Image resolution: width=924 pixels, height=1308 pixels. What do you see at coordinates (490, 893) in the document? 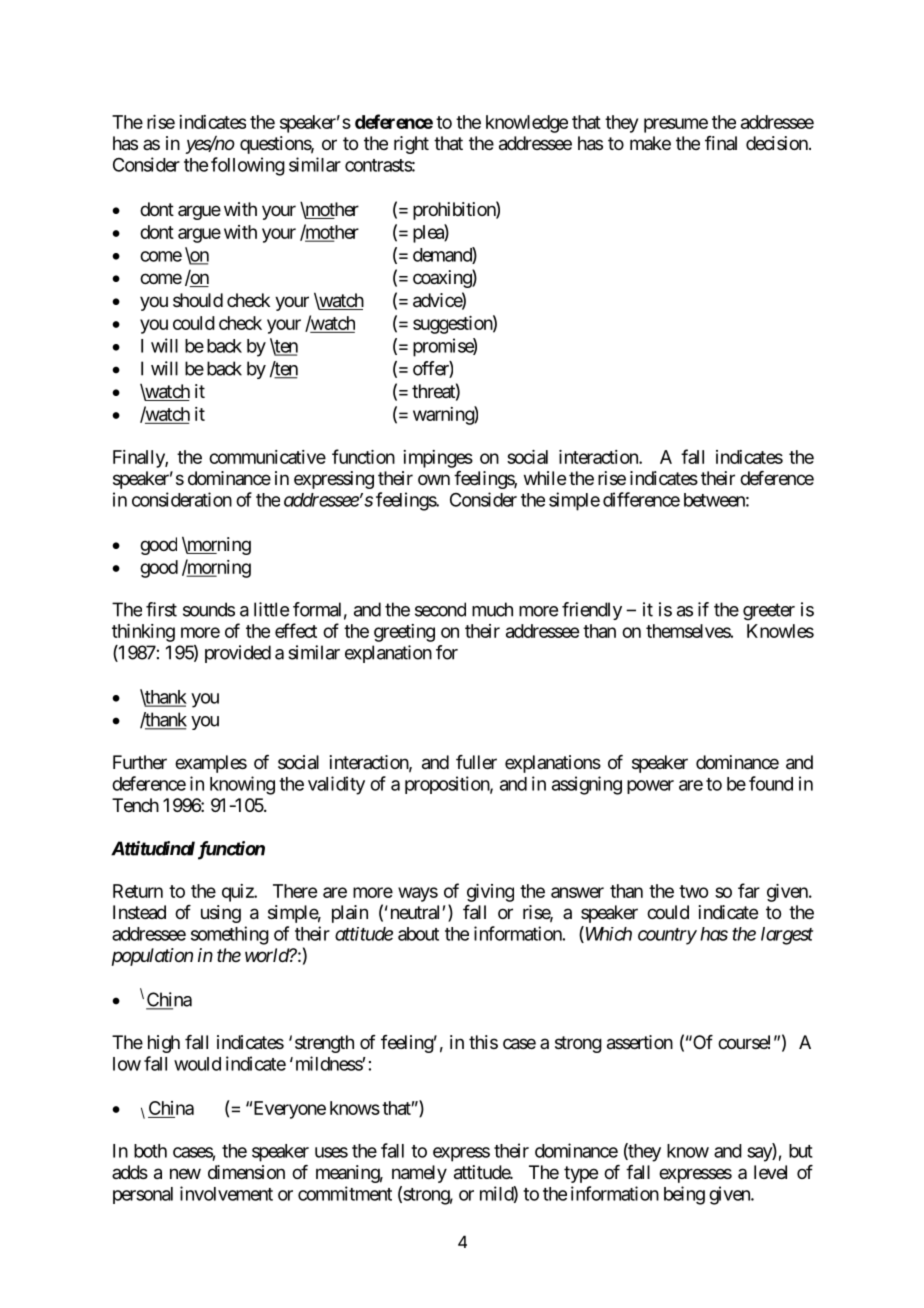
I see `giving` at bounding box center [490, 893].
